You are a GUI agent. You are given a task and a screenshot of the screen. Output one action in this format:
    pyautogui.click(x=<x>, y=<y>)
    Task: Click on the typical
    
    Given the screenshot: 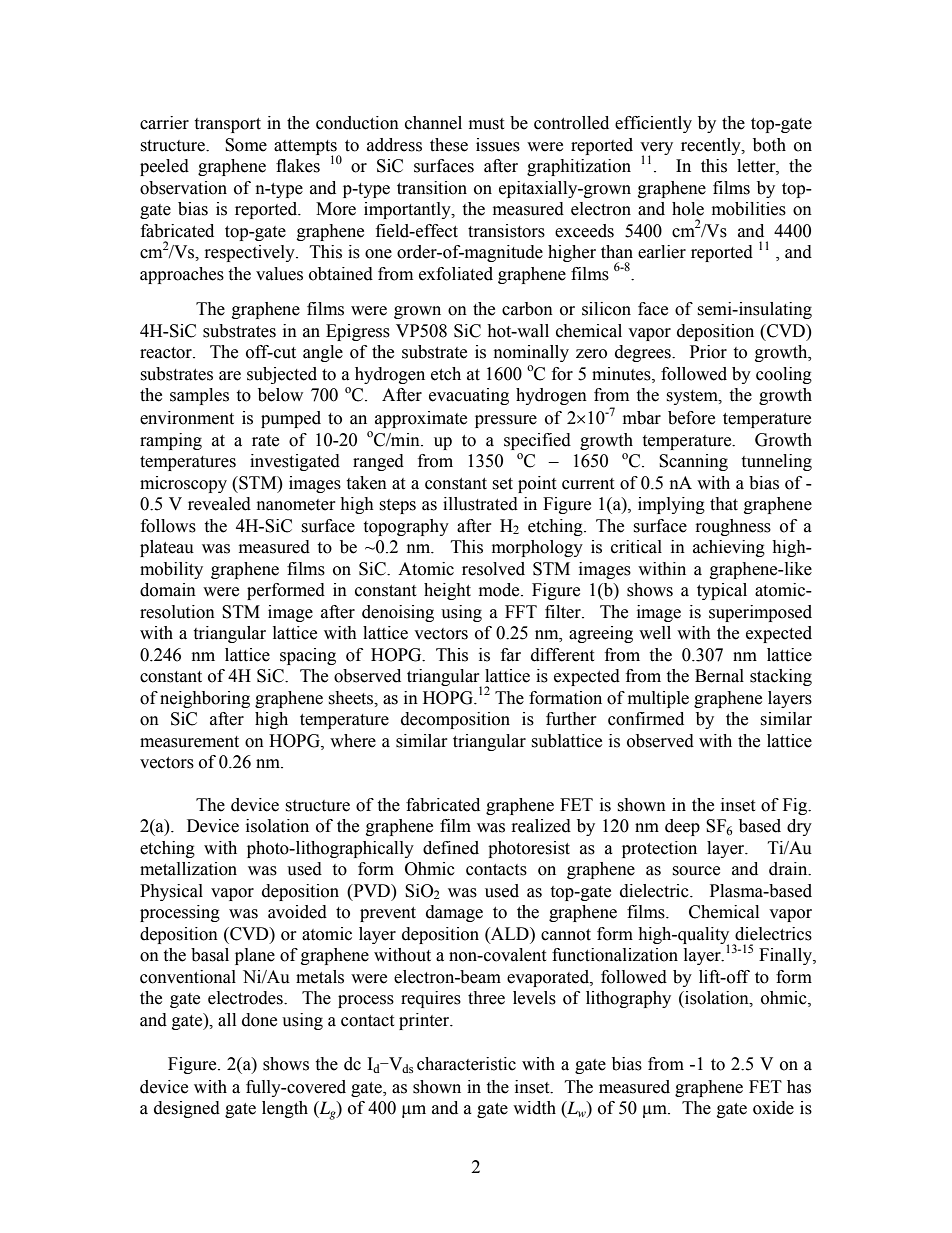 What is the action you would take?
    pyautogui.click(x=722, y=591)
